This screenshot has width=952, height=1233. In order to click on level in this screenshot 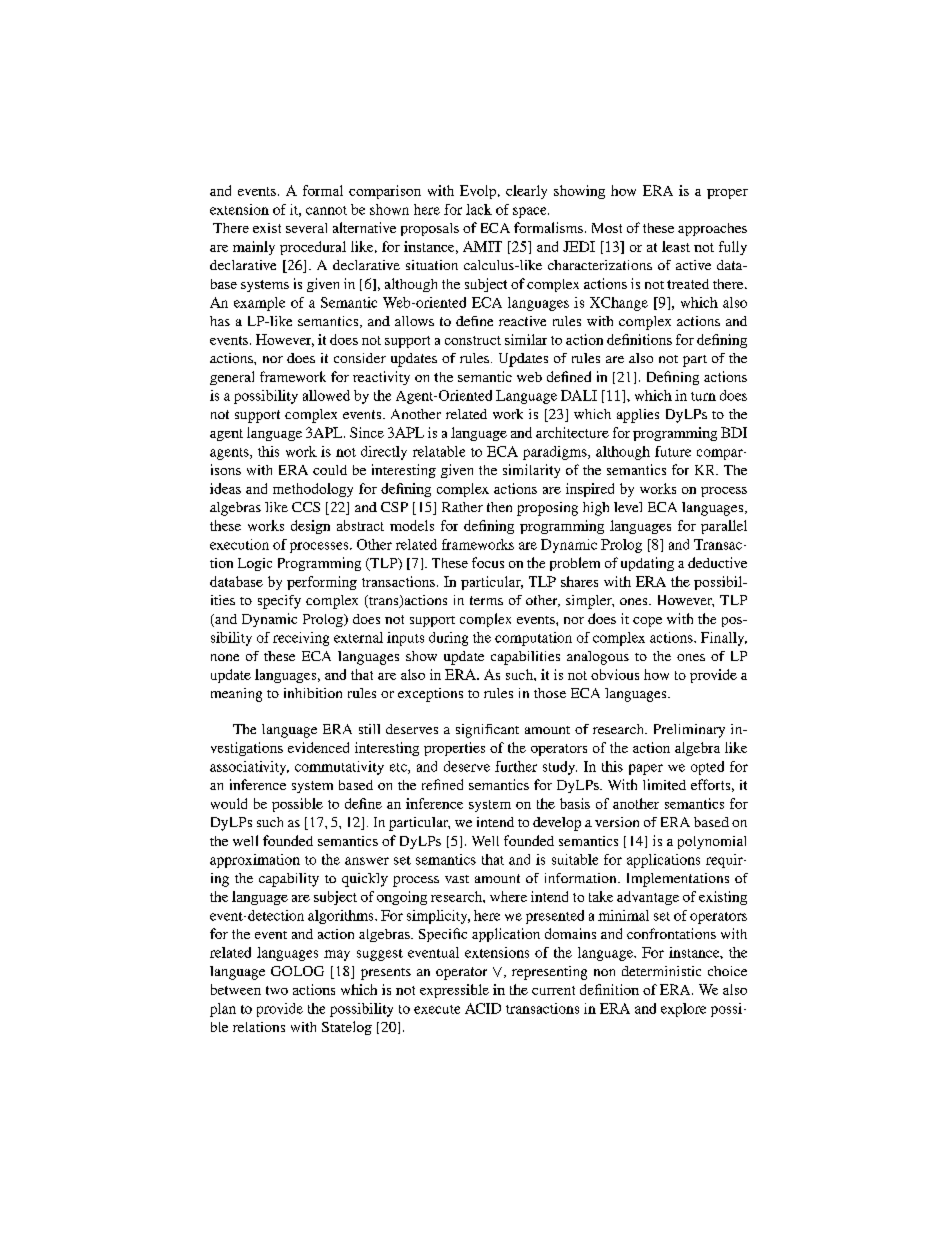, I will do `click(628, 507)`.
